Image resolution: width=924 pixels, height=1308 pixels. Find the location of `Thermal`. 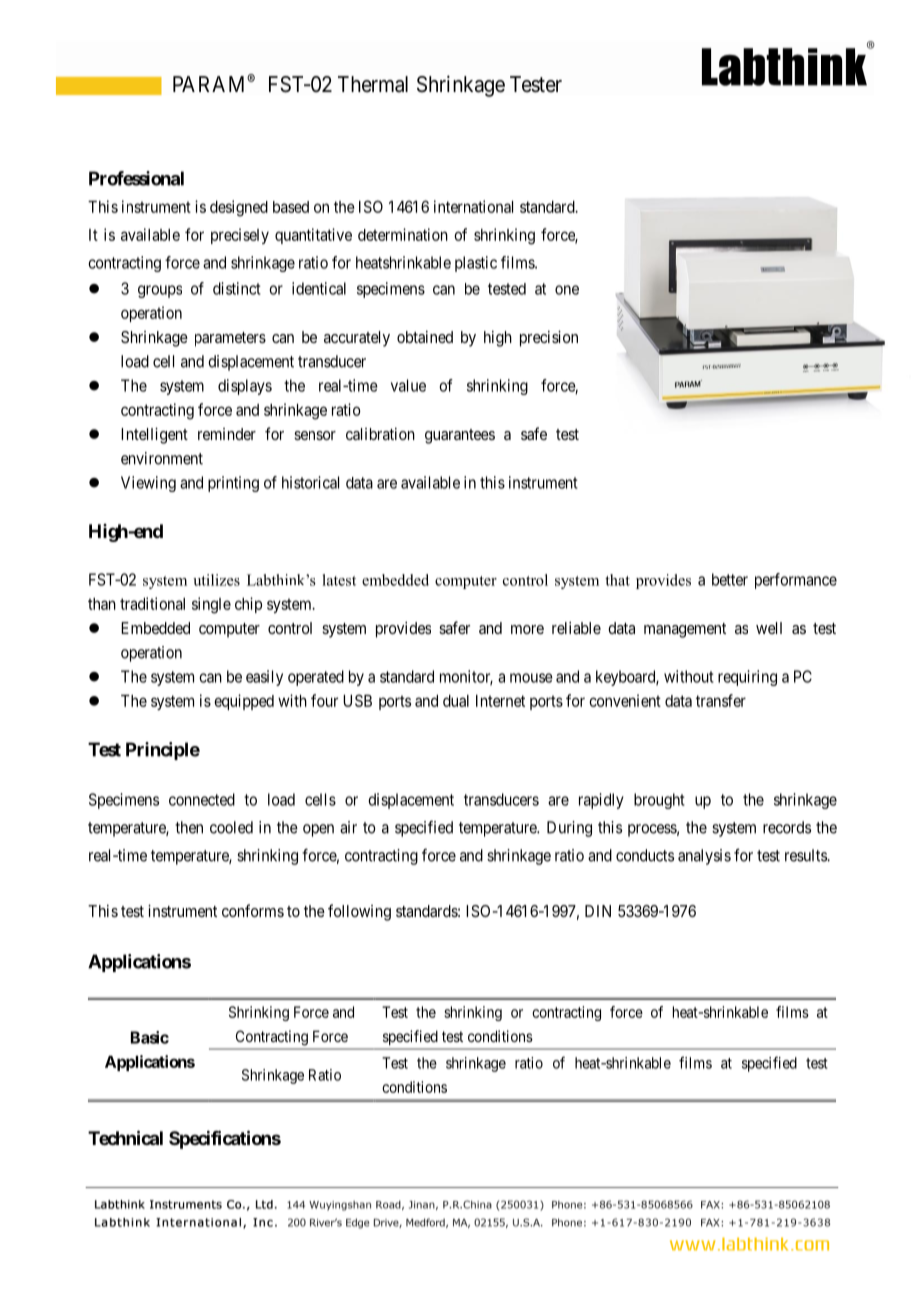

Thermal is located at coordinates (373, 84).
